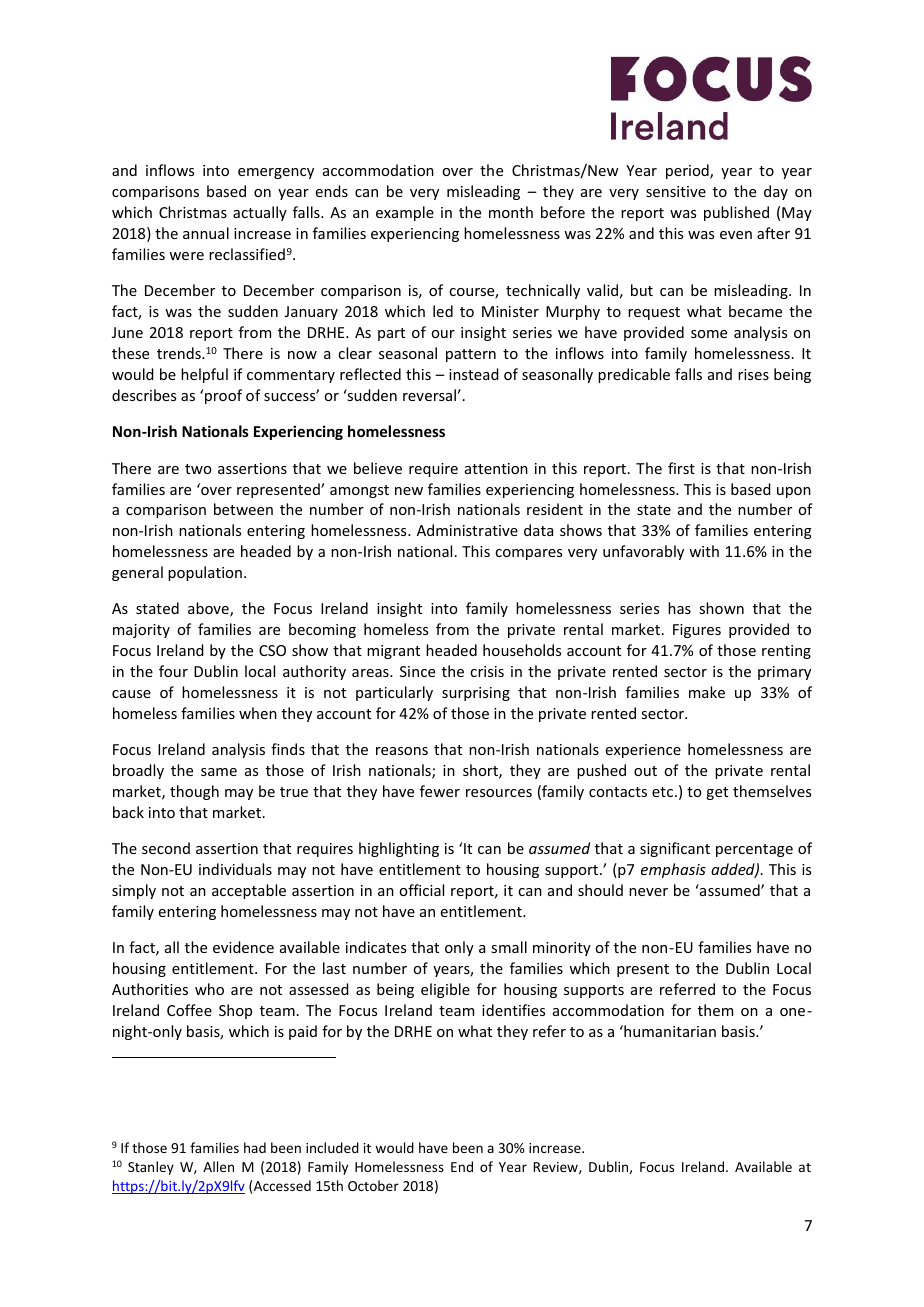  Describe the element at coordinates (373, 1185) in the screenshot. I see `October` at that location.
